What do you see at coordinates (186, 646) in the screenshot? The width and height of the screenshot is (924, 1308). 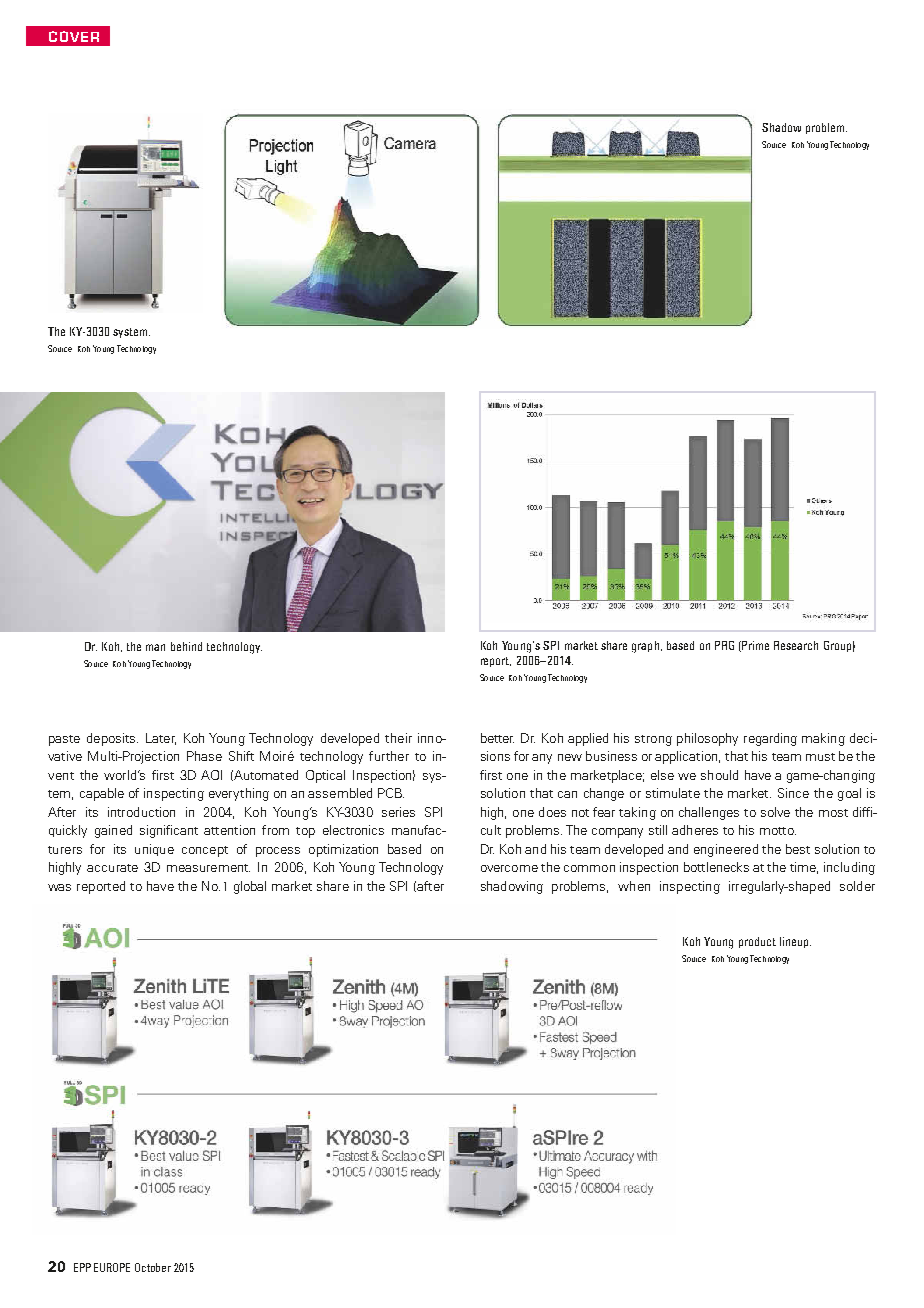 I see `behind` at bounding box center [186, 646].
